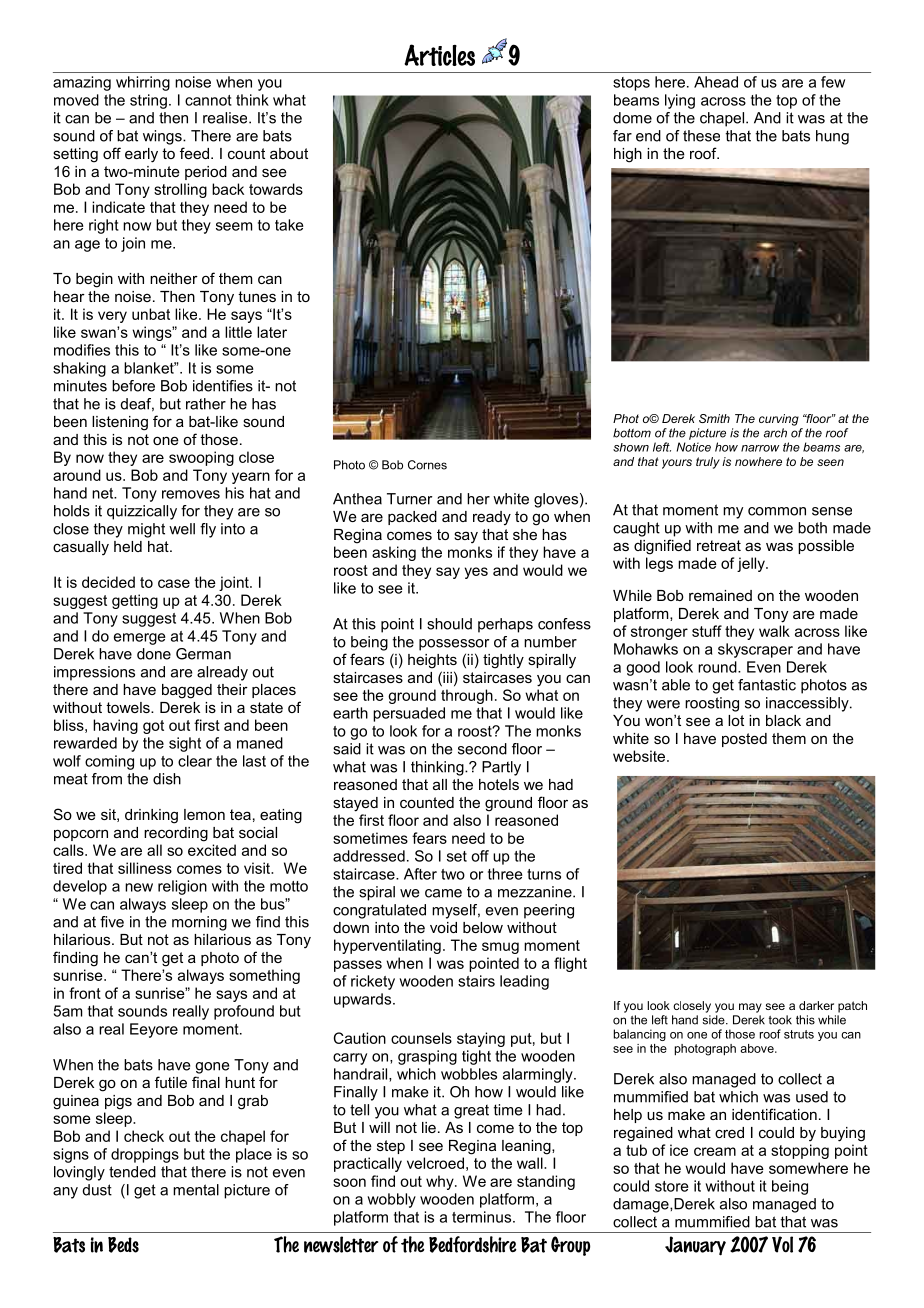 Image resolution: width=924 pixels, height=1308 pixels. I want to click on done, so click(154, 654).
